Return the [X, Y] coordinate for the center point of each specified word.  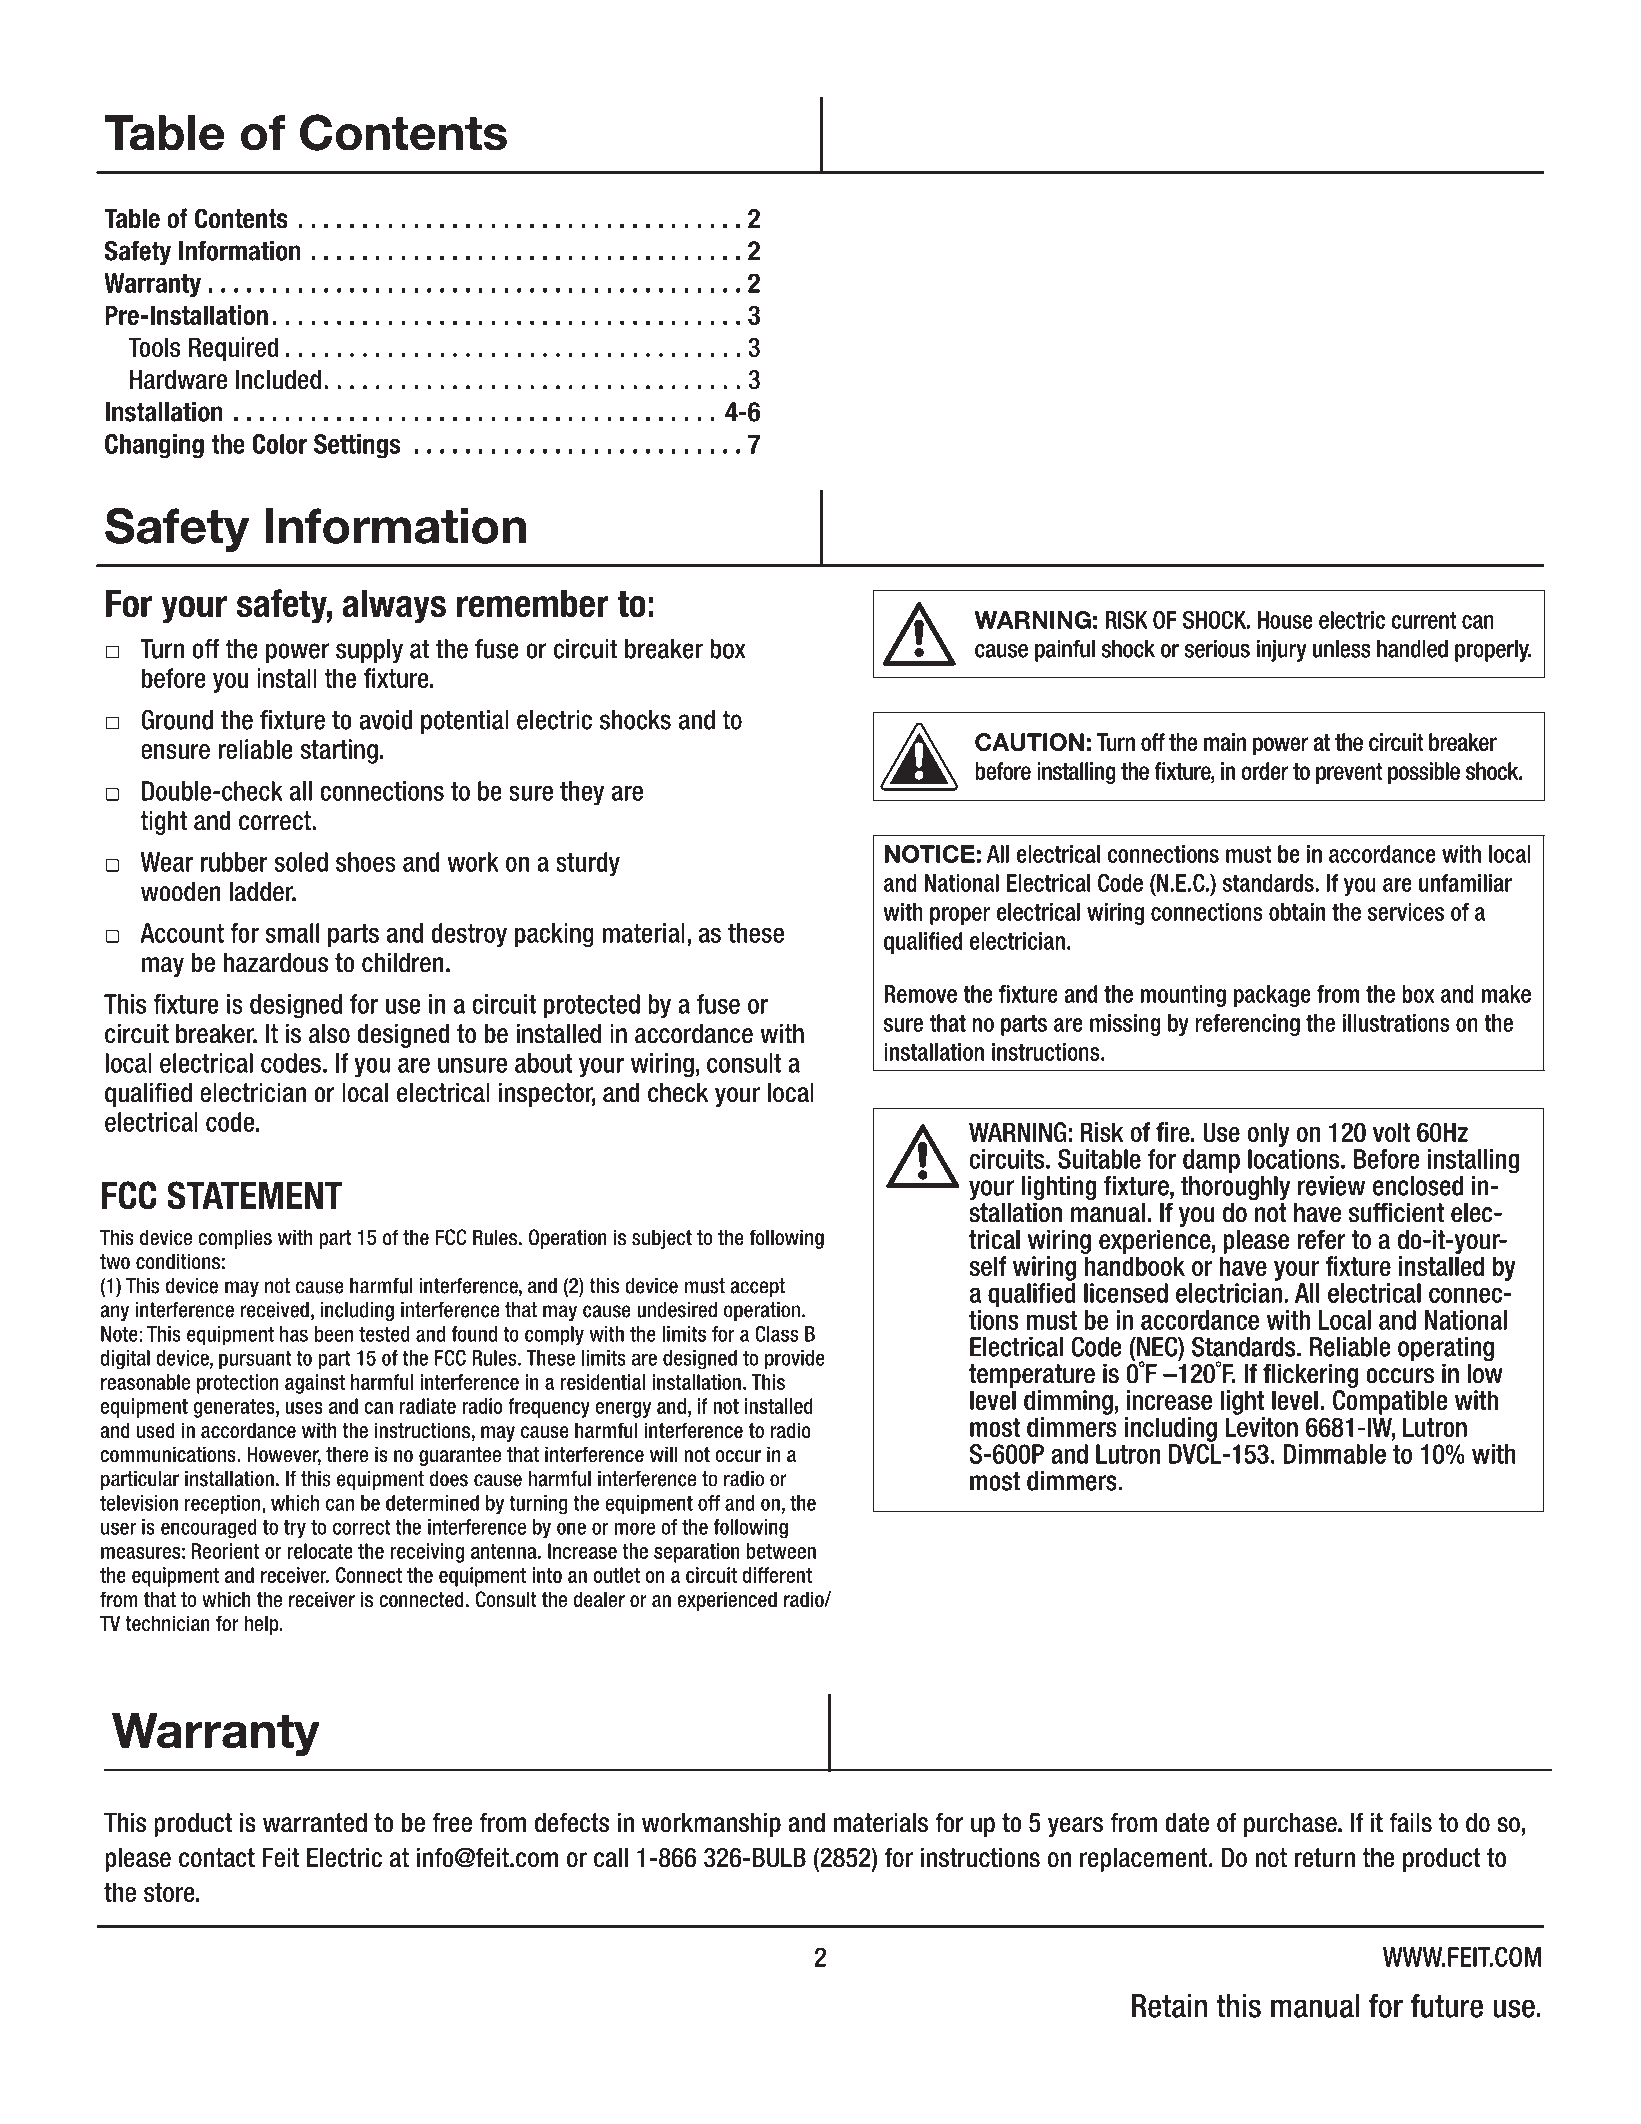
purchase [1291, 1825]
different [777, 1575]
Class [777, 1334]
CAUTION [1029, 742]
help [263, 1625]
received [275, 1309]
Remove [920, 994]
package [1272, 996]
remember [533, 604]
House [1285, 620]
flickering [1310, 1375]
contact [217, 1858]
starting [339, 751]
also [329, 1034]
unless [1342, 649]
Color [279, 444]
